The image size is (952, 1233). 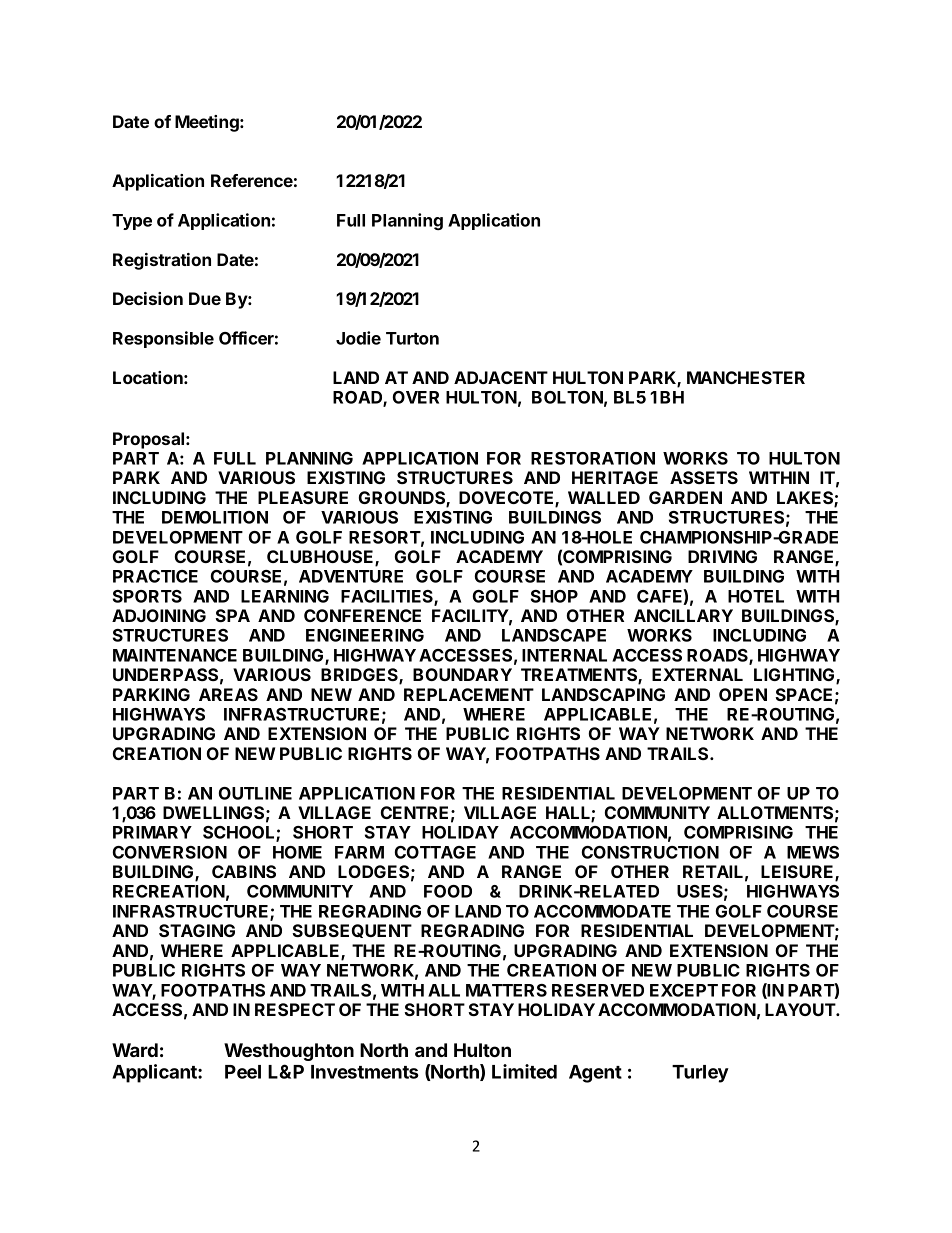 I want to click on CONSTRUCTION, so click(x=650, y=852).
